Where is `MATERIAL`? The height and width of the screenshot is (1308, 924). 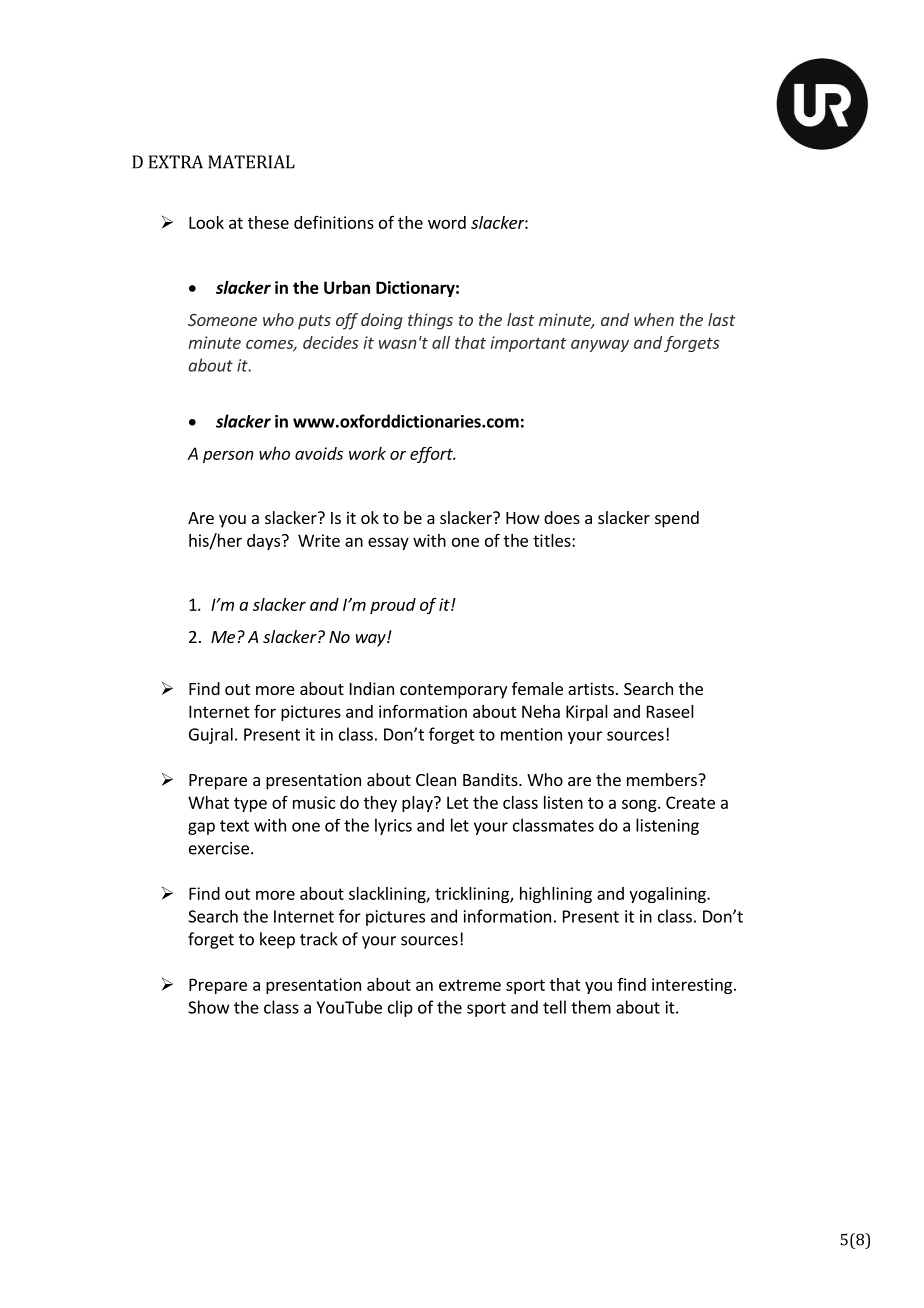
MATERIAL is located at coordinates (251, 162).
